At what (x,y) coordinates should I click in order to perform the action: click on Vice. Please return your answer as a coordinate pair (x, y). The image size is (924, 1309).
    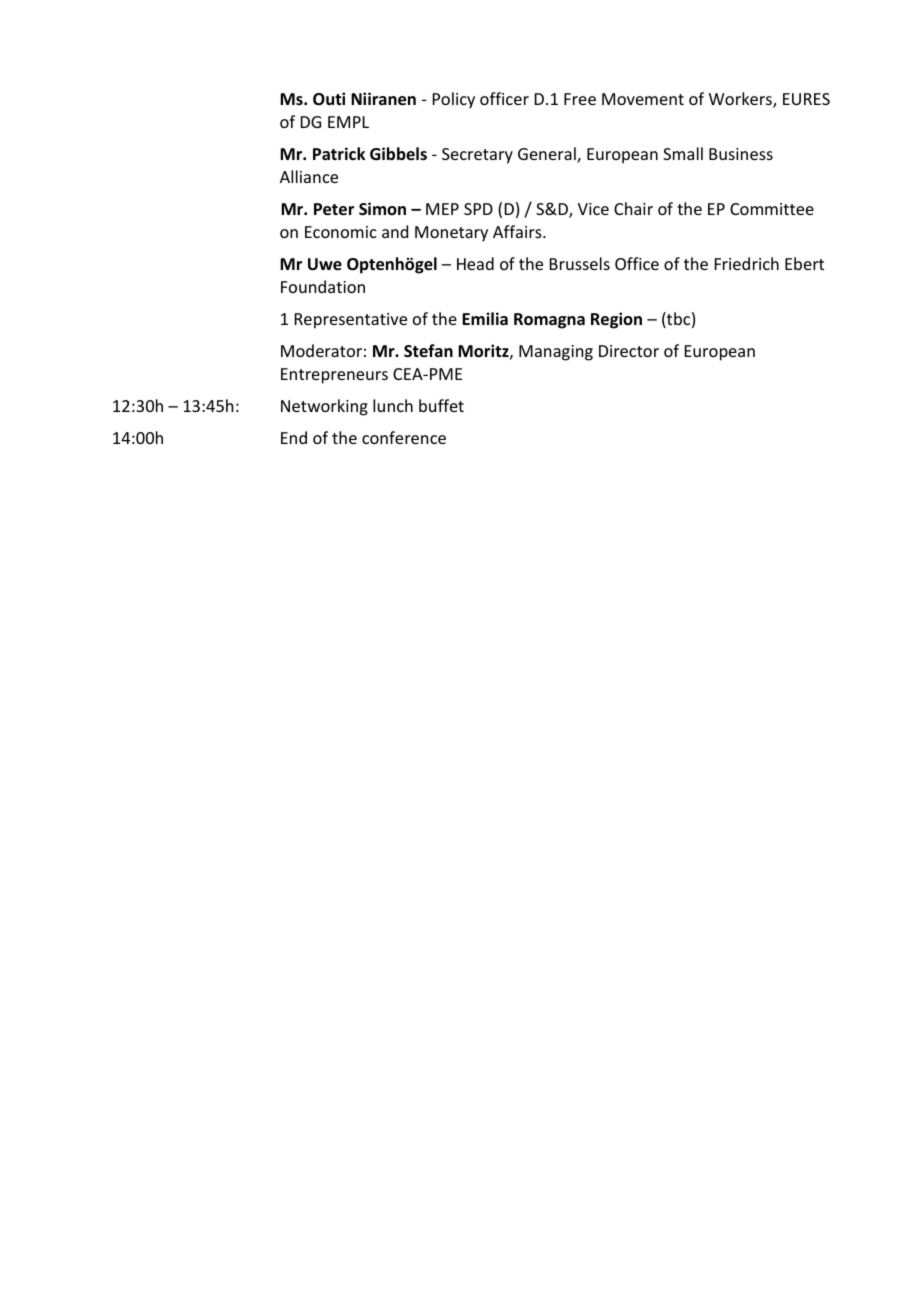
    Looking at the image, I should click on (593, 209).
